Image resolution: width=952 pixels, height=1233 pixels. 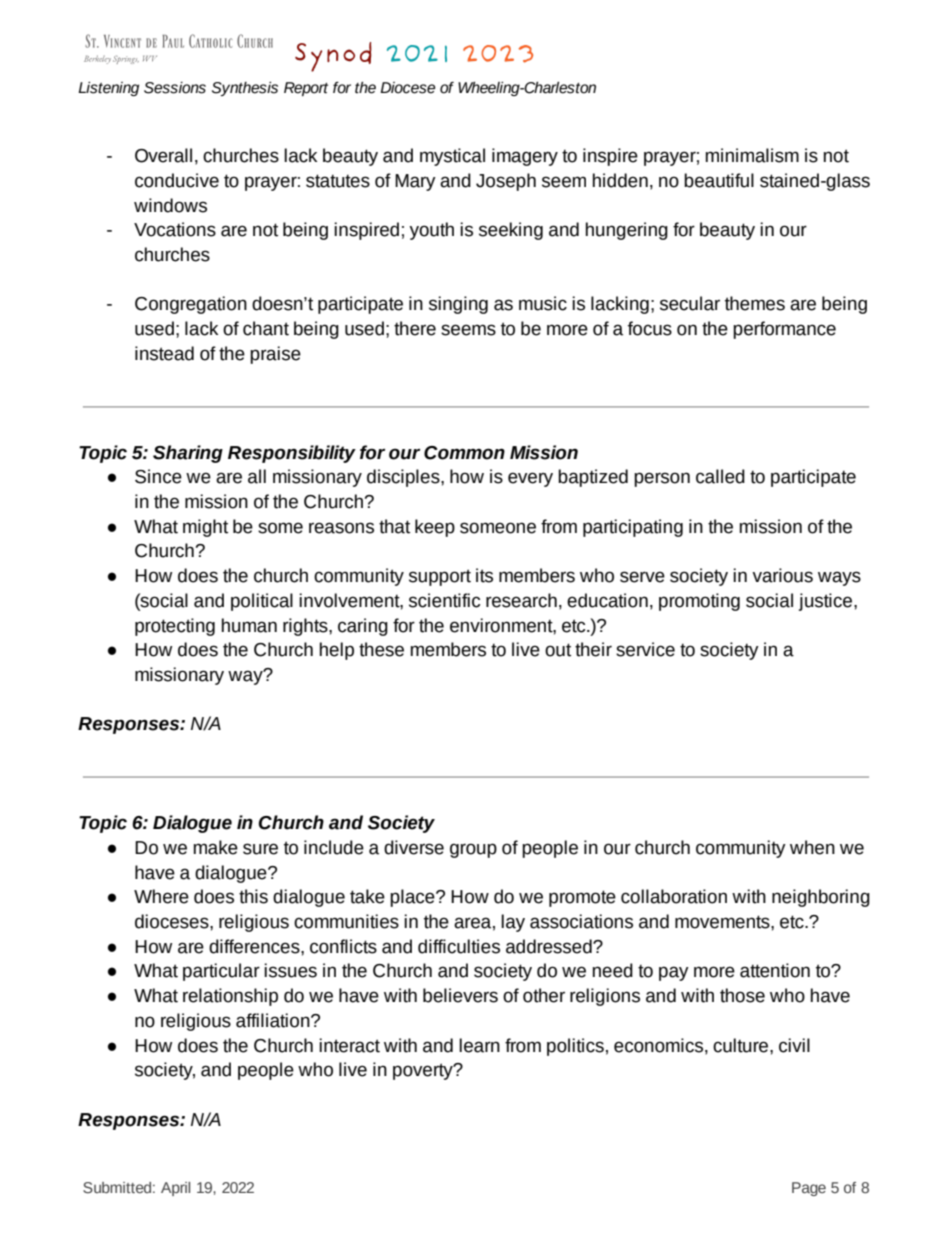 What do you see at coordinates (175, 627) in the page?
I see `protecting` at bounding box center [175, 627].
